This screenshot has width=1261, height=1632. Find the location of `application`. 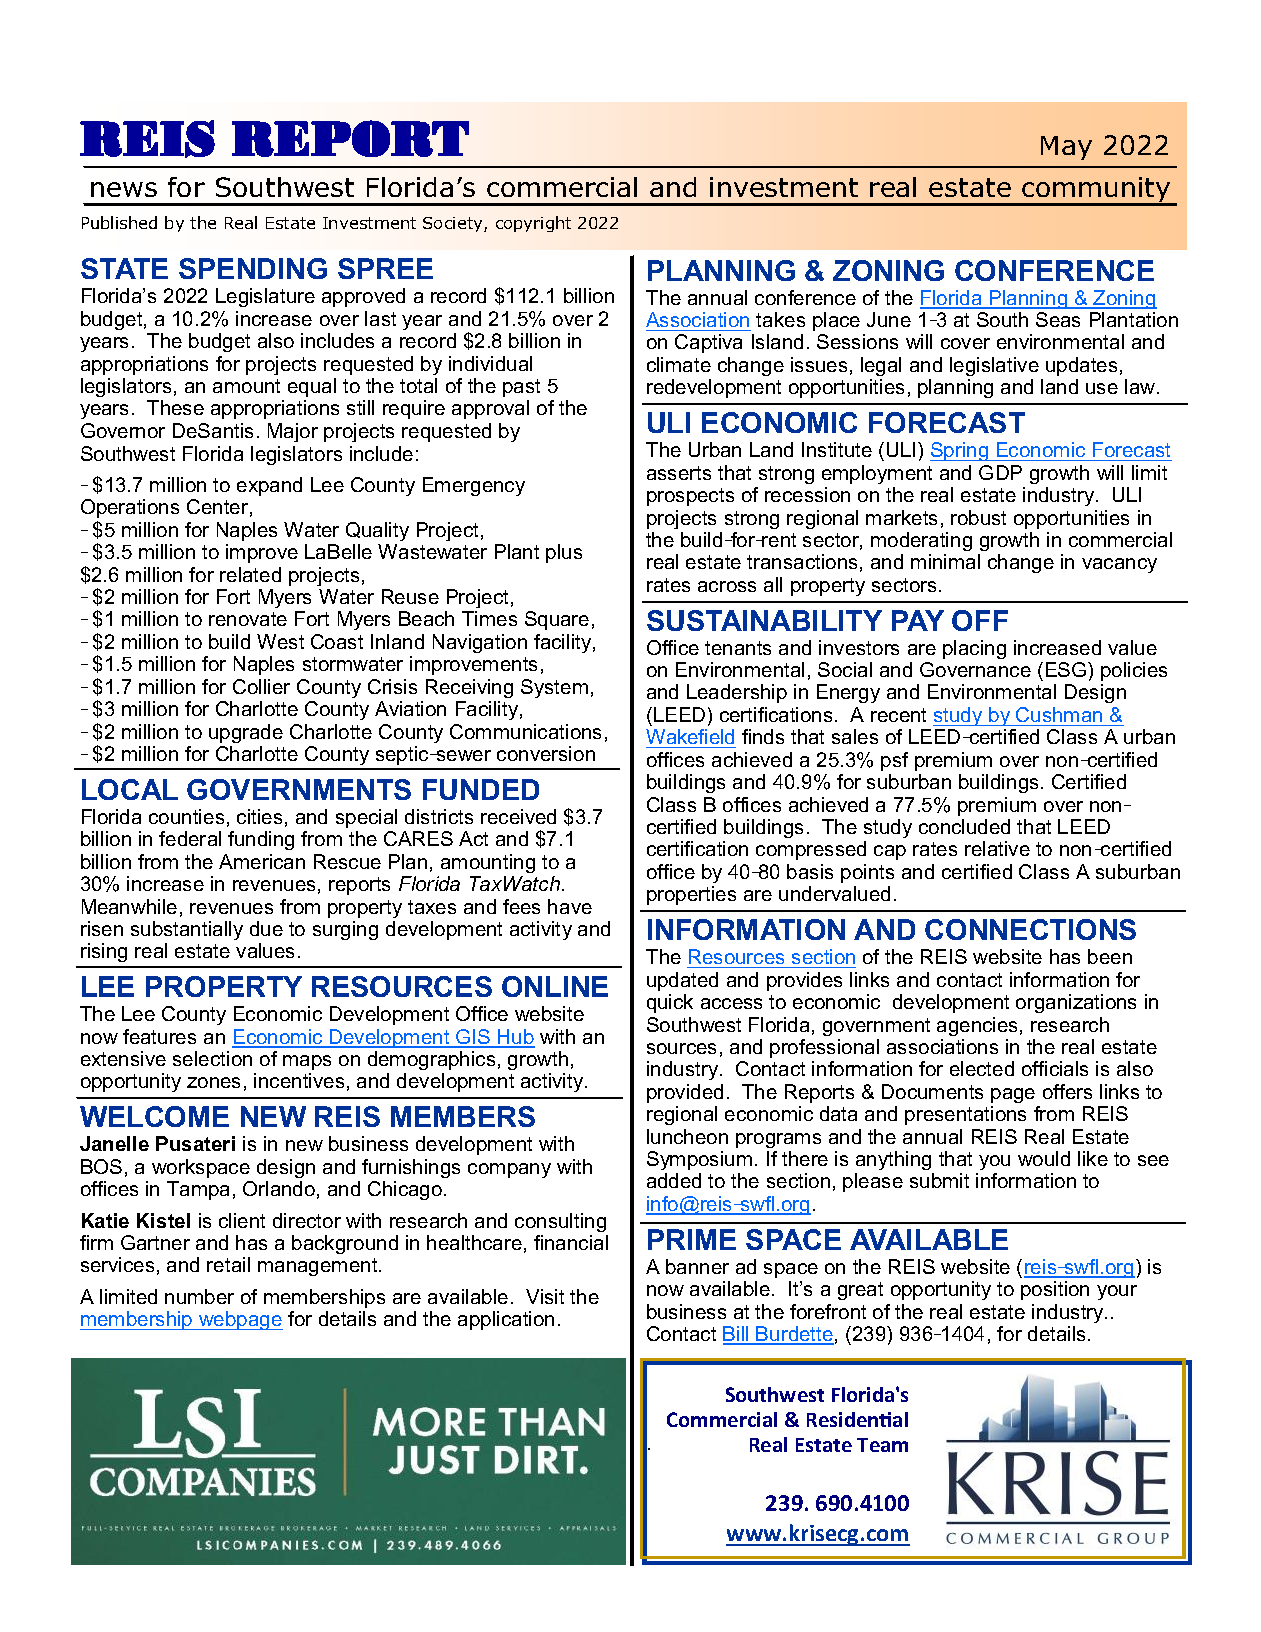

application is located at coordinates (506, 1320).
